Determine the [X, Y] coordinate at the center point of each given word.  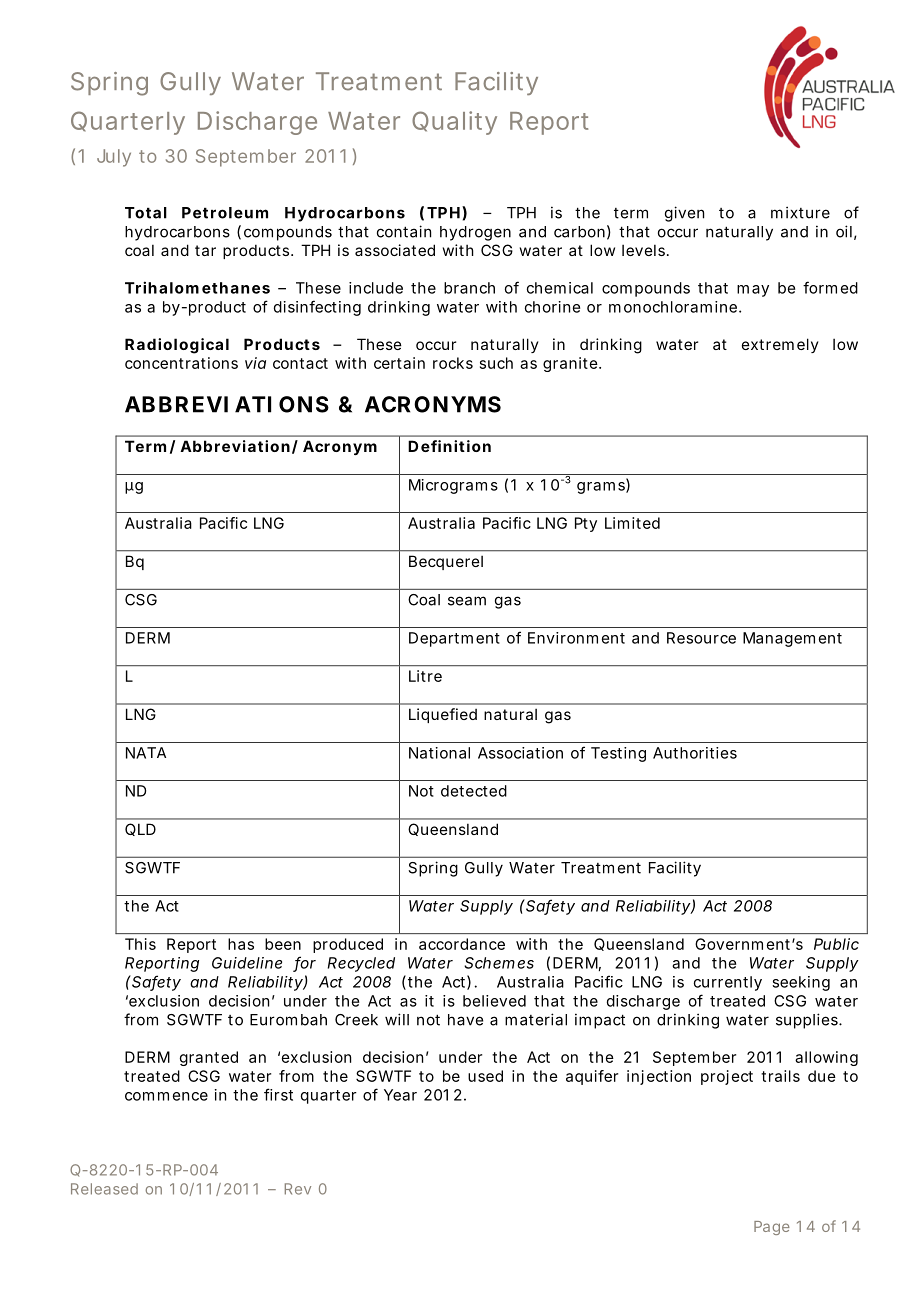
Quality [454, 123]
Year [400, 1095]
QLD [140, 829]
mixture [800, 212]
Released [104, 1189]
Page [772, 1228]
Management [792, 639]
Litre [425, 676]
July [114, 158]
